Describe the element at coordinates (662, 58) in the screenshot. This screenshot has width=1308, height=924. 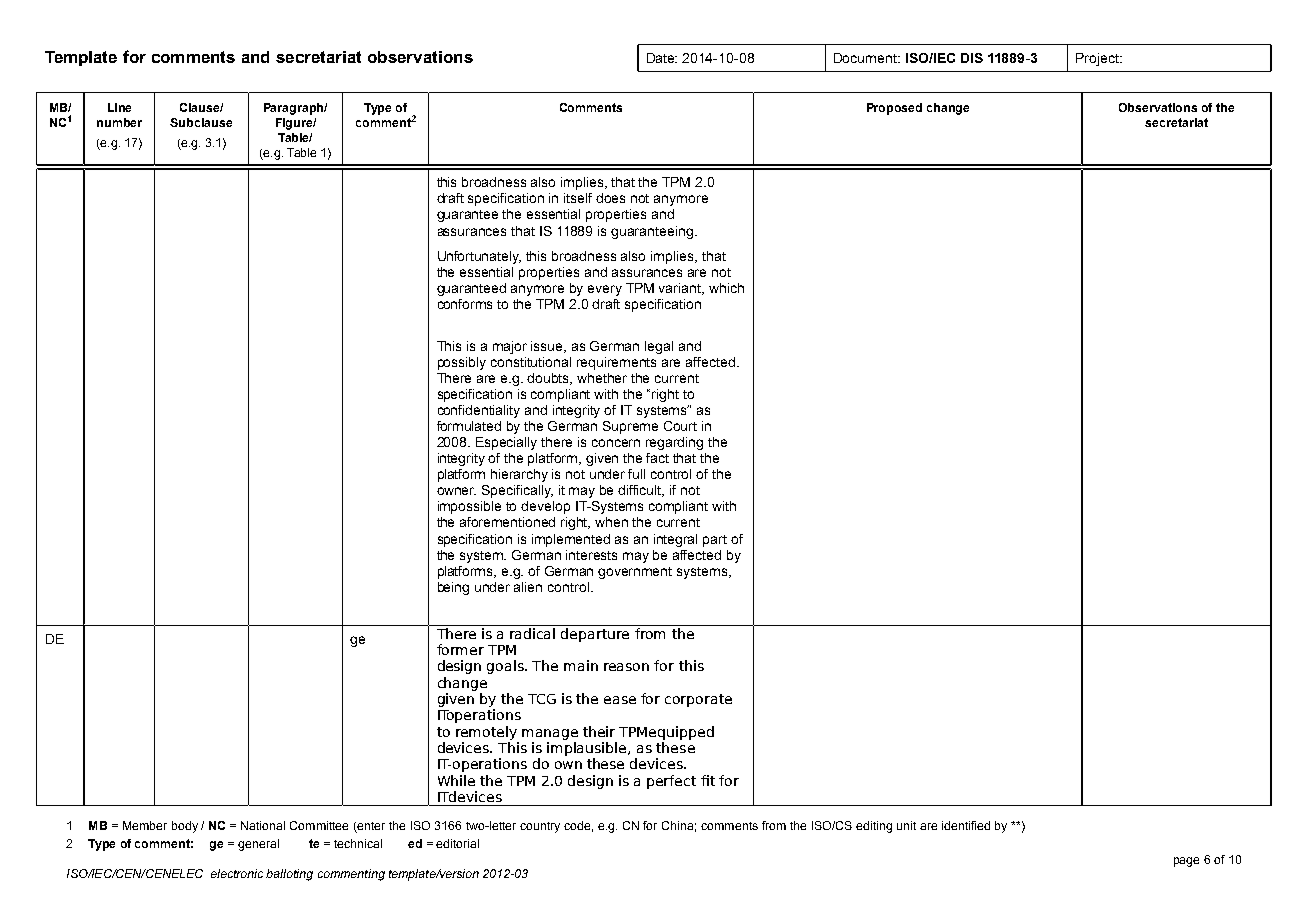
I see `Date` at that location.
